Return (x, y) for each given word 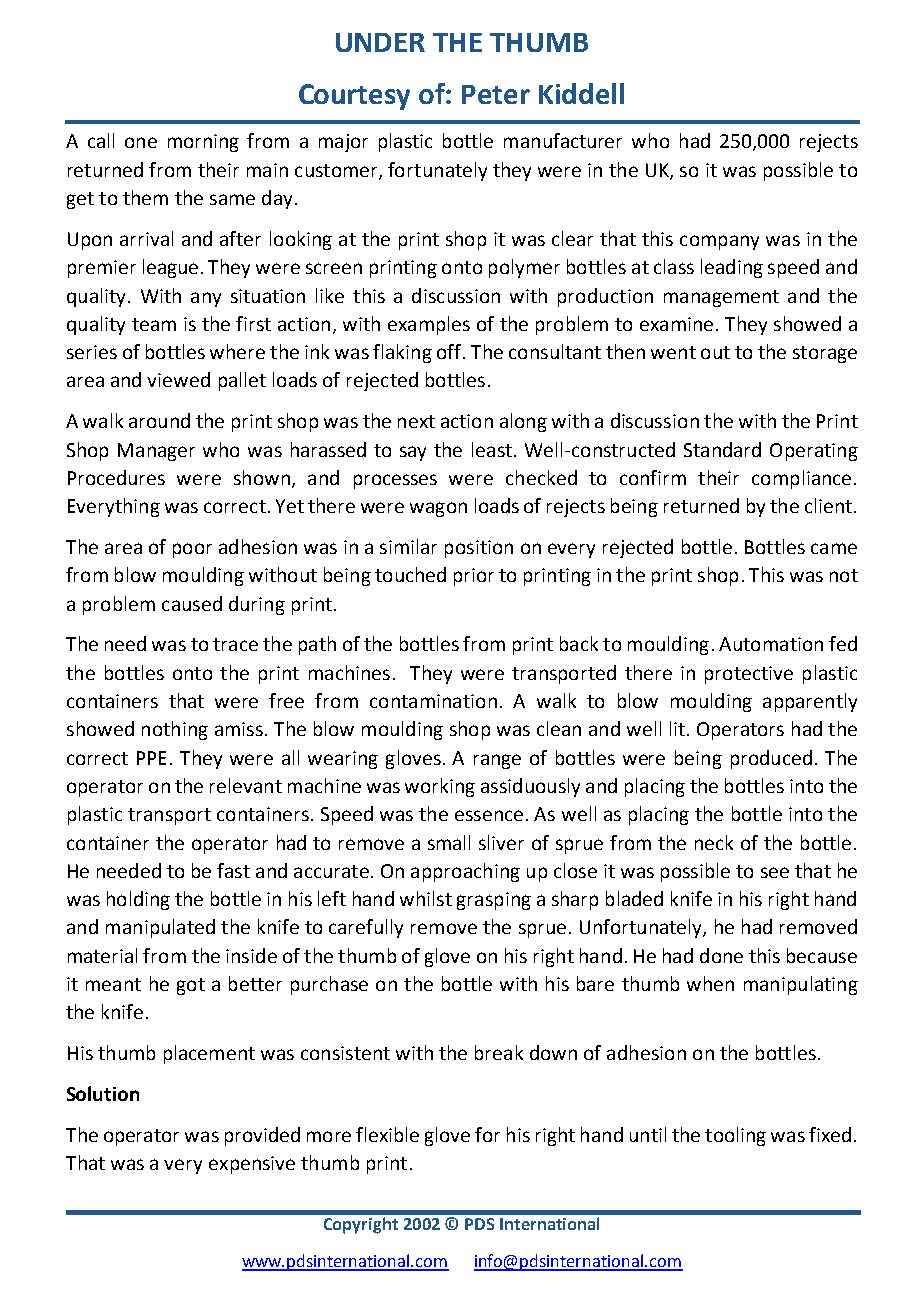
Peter (496, 94)
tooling (735, 1136)
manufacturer (563, 140)
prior (474, 577)
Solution (103, 1093)
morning (203, 143)
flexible (387, 1134)
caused (192, 603)
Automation (771, 644)
